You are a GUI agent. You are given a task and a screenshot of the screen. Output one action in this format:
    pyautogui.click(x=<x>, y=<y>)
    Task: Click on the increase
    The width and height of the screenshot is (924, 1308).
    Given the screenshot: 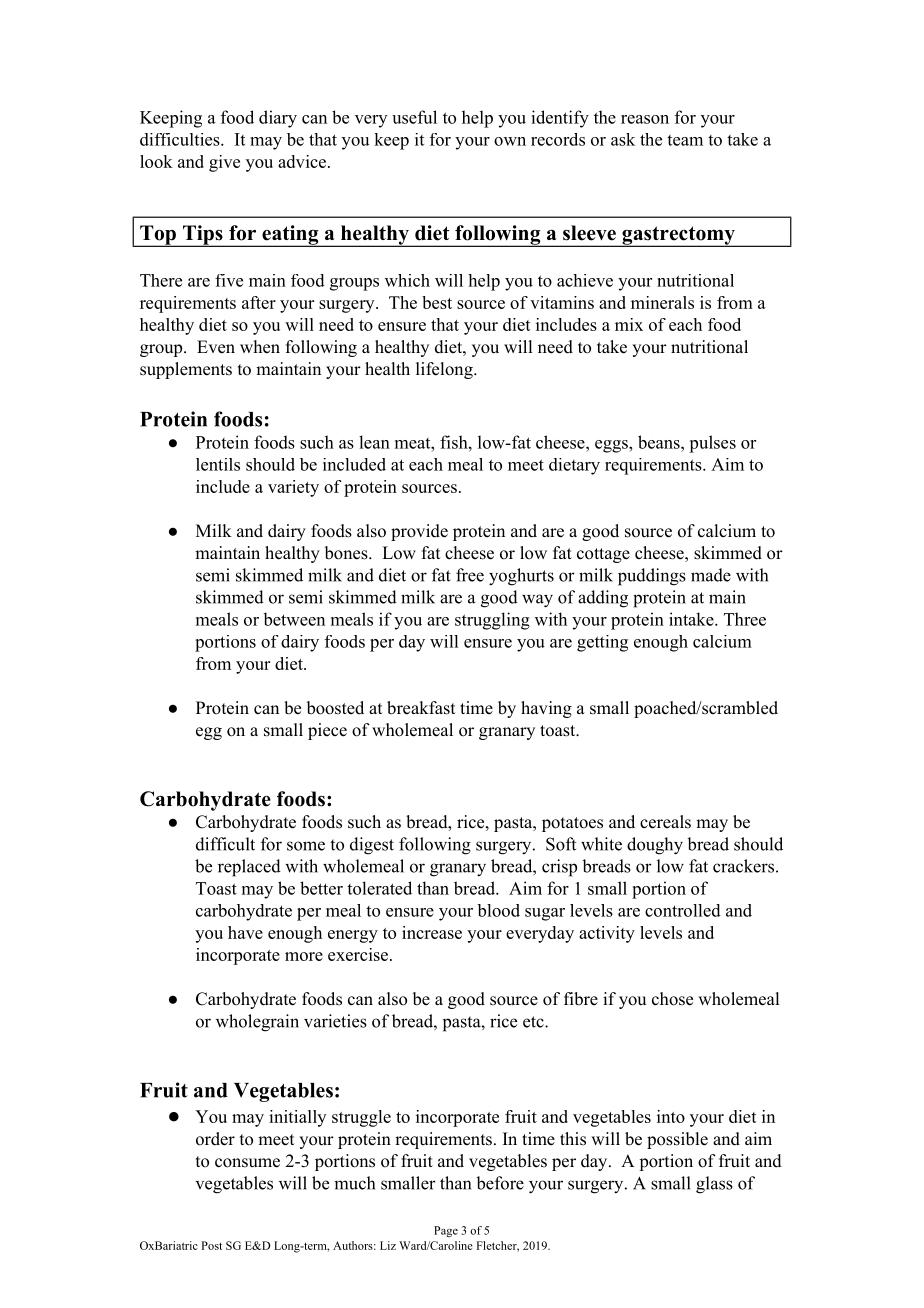 What is the action you would take?
    pyautogui.click(x=432, y=932)
